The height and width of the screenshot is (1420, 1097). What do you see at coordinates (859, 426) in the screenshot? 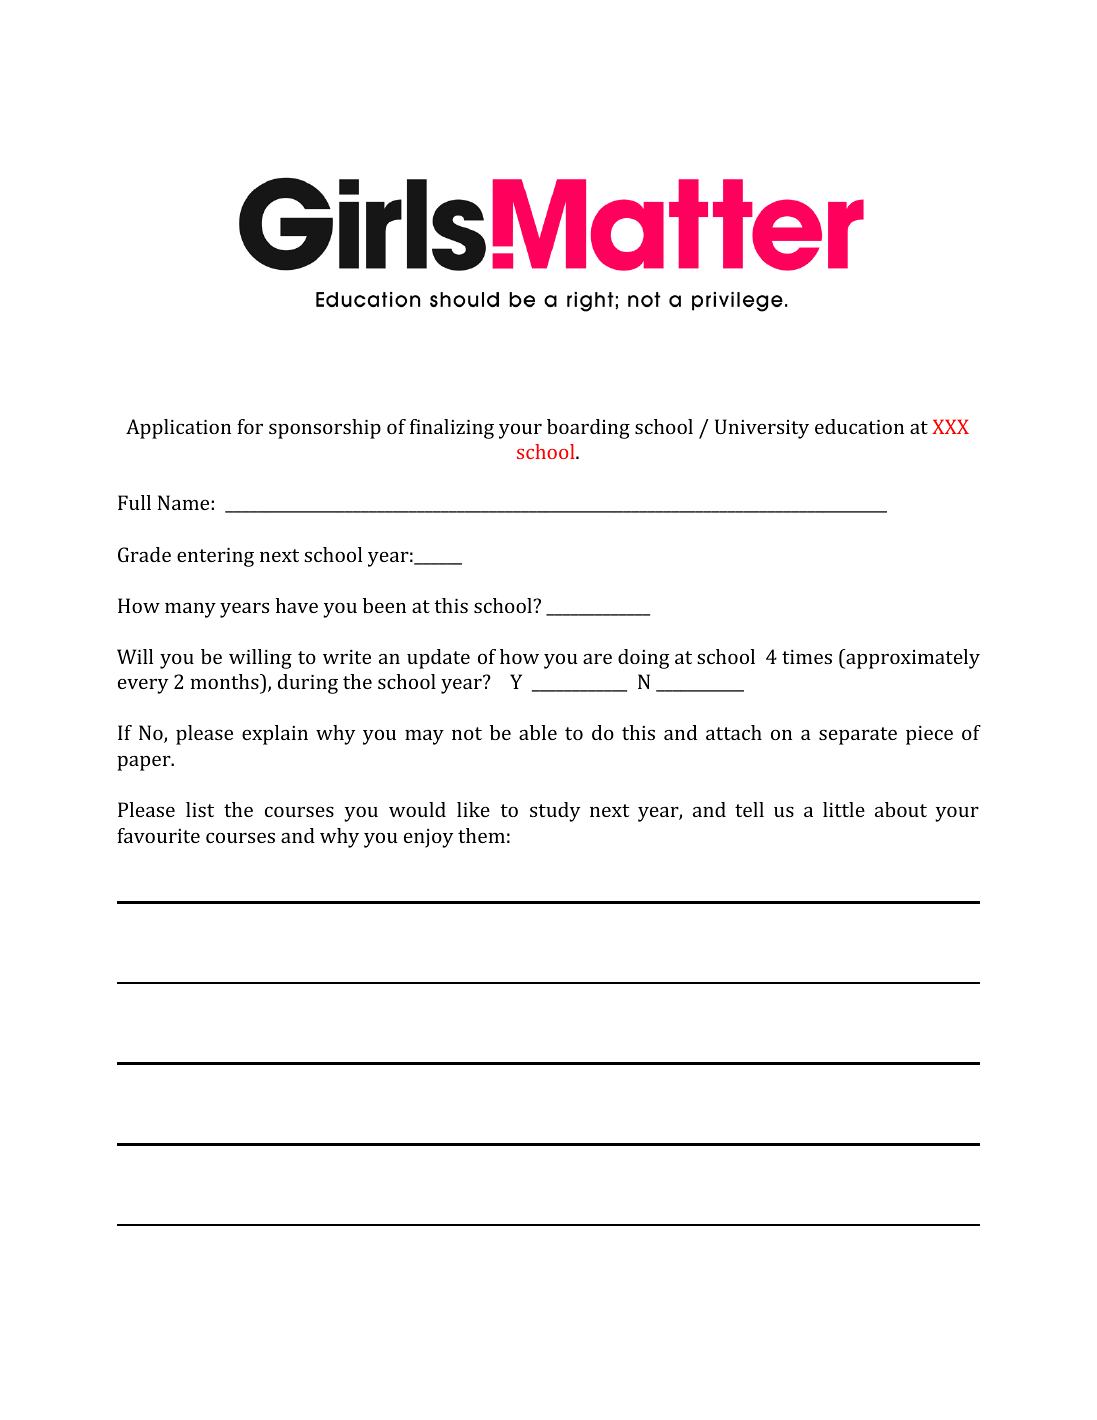
I see `education` at bounding box center [859, 426].
